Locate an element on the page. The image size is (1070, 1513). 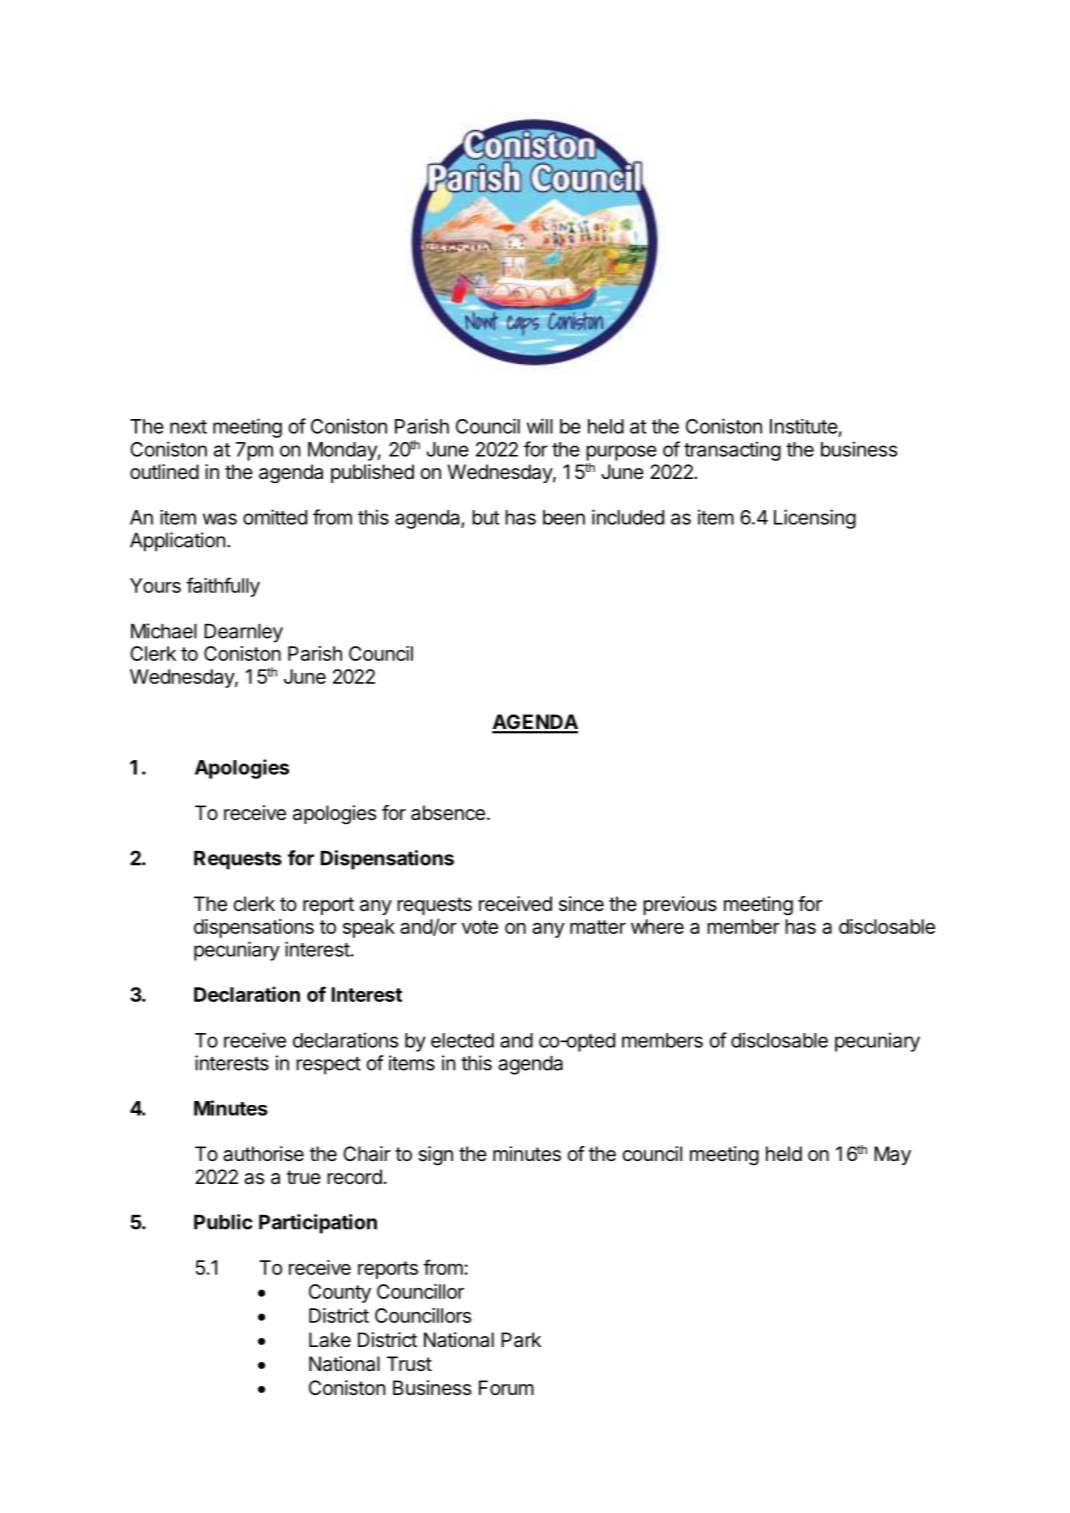
next is located at coordinates (188, 427).
